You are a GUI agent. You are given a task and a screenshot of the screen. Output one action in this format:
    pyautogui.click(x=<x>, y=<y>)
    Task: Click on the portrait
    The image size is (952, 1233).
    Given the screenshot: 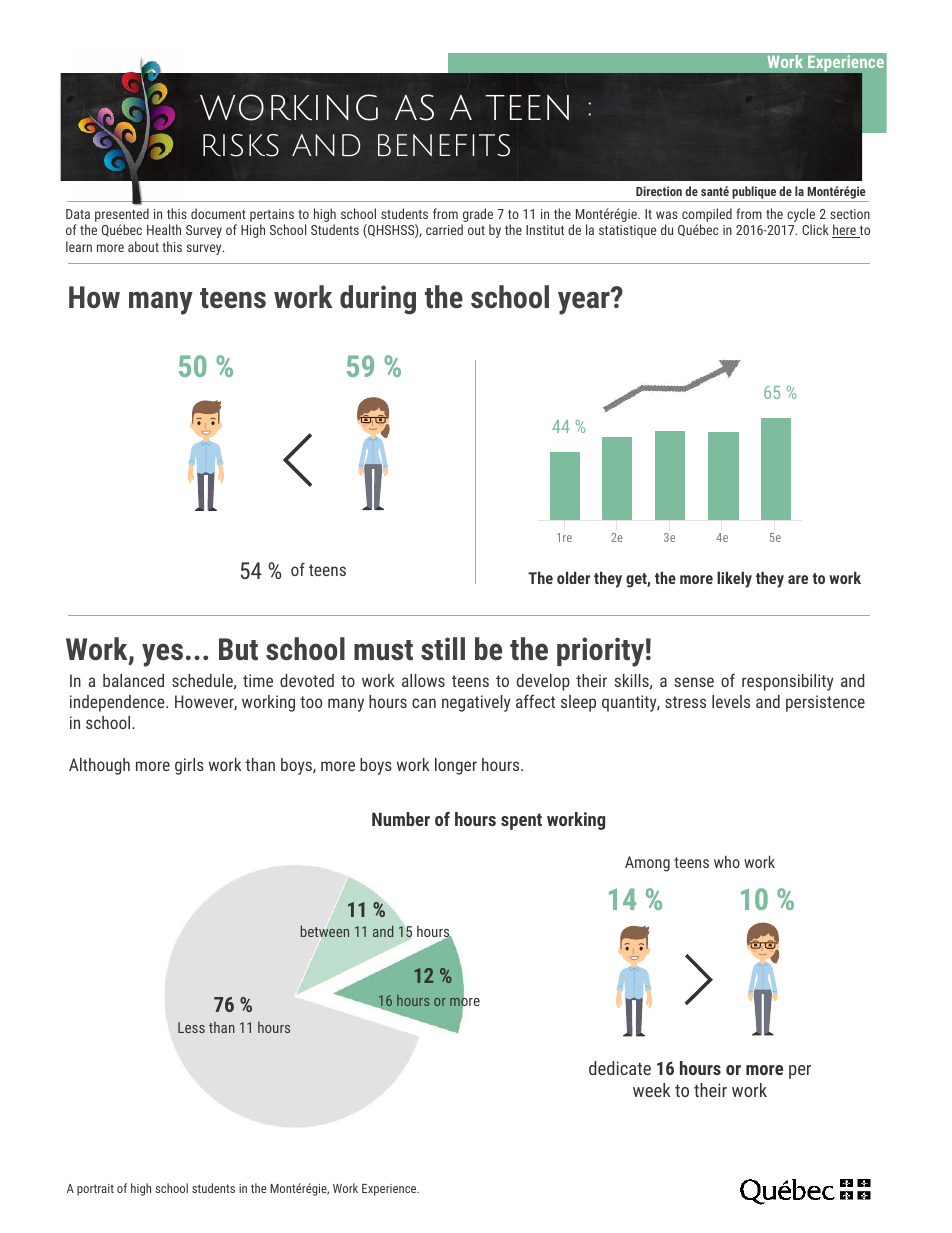 What is the action you would take?
    pyautogui.click(x=95, y=1190)
